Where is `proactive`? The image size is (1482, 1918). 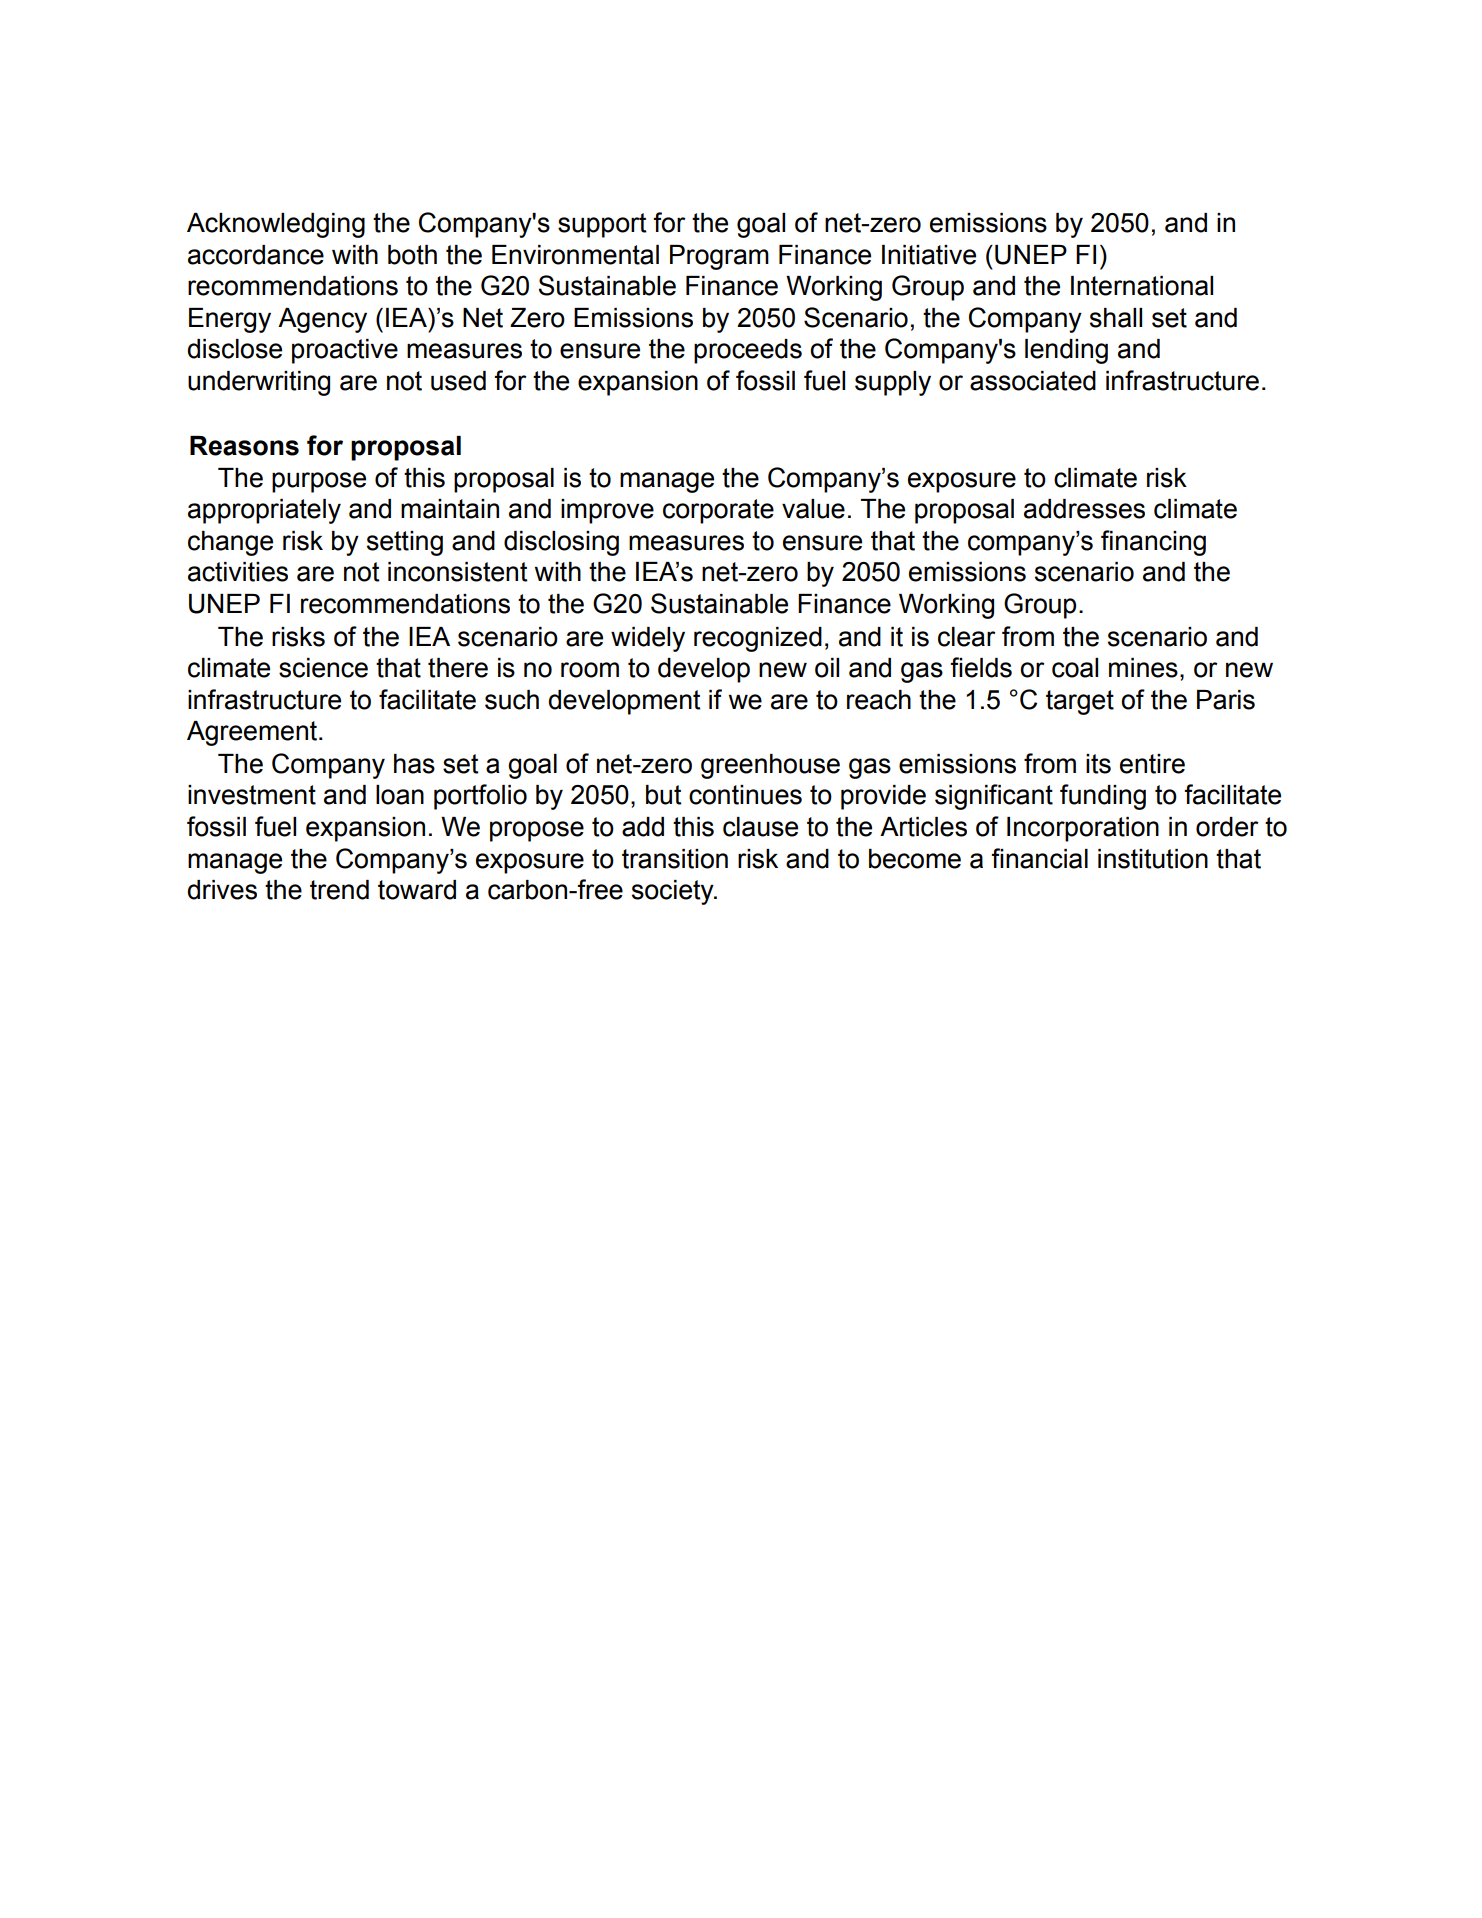
proactive is located at coordinates (345, 351).
